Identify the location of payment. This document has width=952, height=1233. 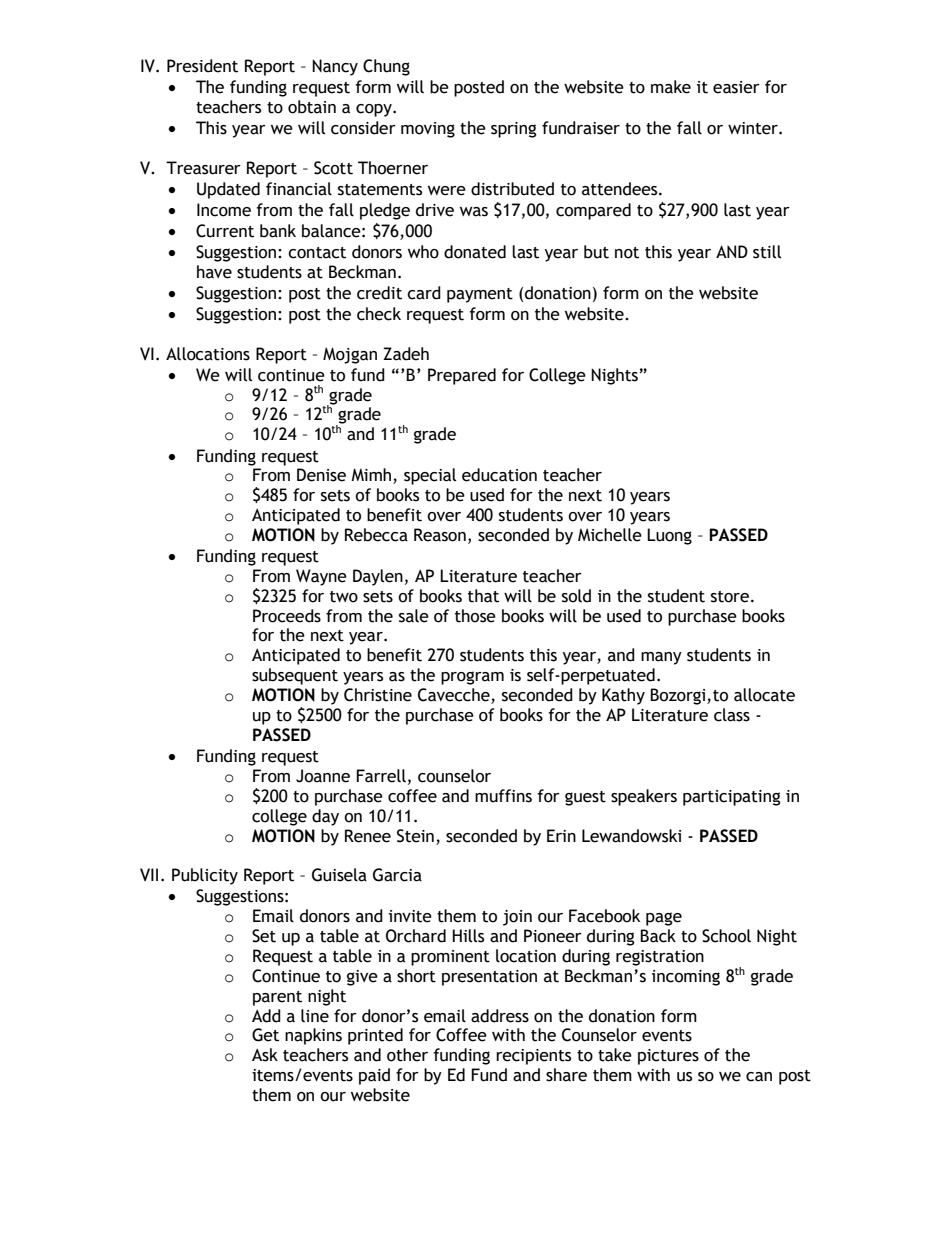
(480, 295).
